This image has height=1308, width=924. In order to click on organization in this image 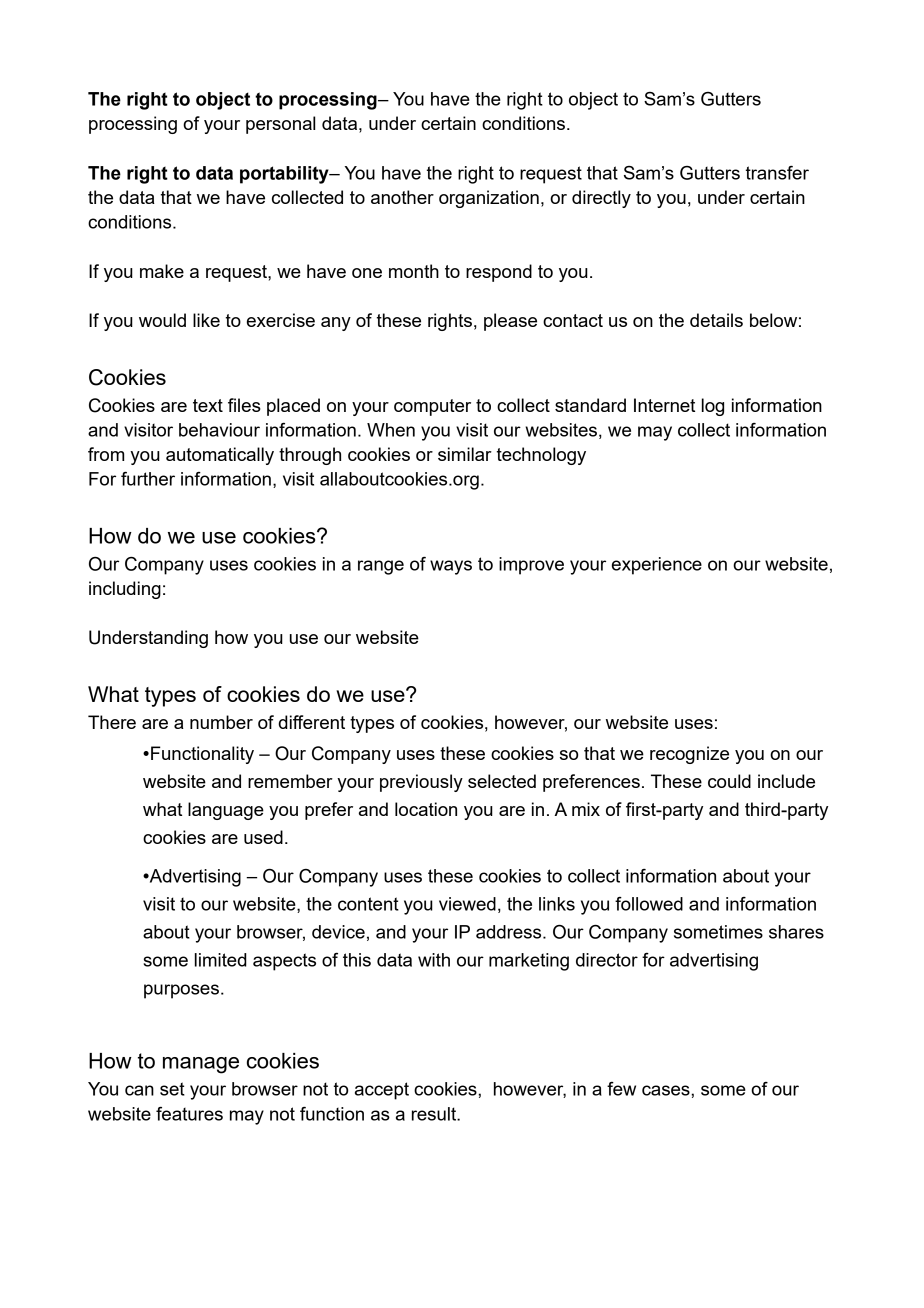, I will do `click(489, 199)`.
